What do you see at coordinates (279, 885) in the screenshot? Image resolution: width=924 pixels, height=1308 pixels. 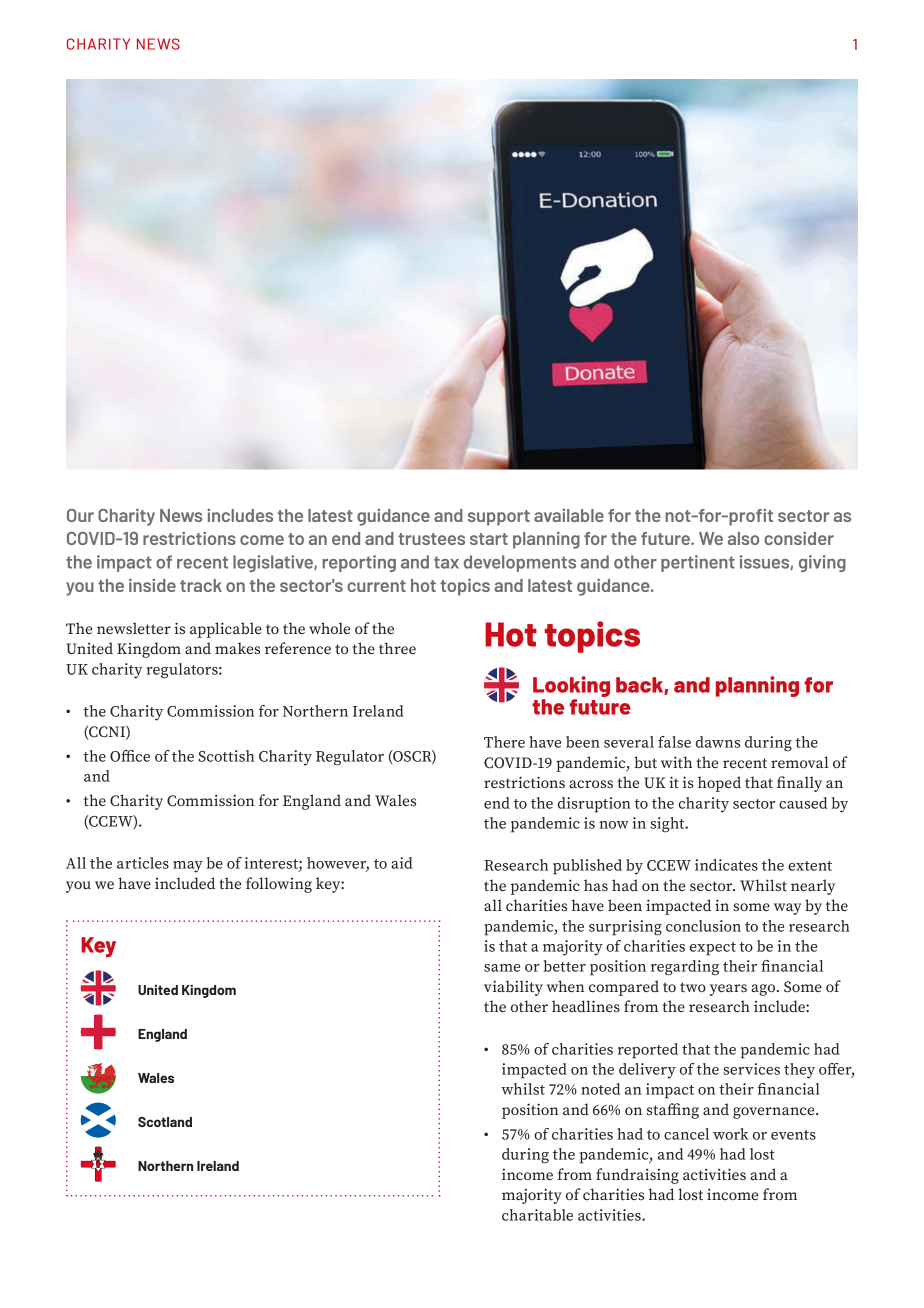 I see `following` at bounding box center [279, 885].
